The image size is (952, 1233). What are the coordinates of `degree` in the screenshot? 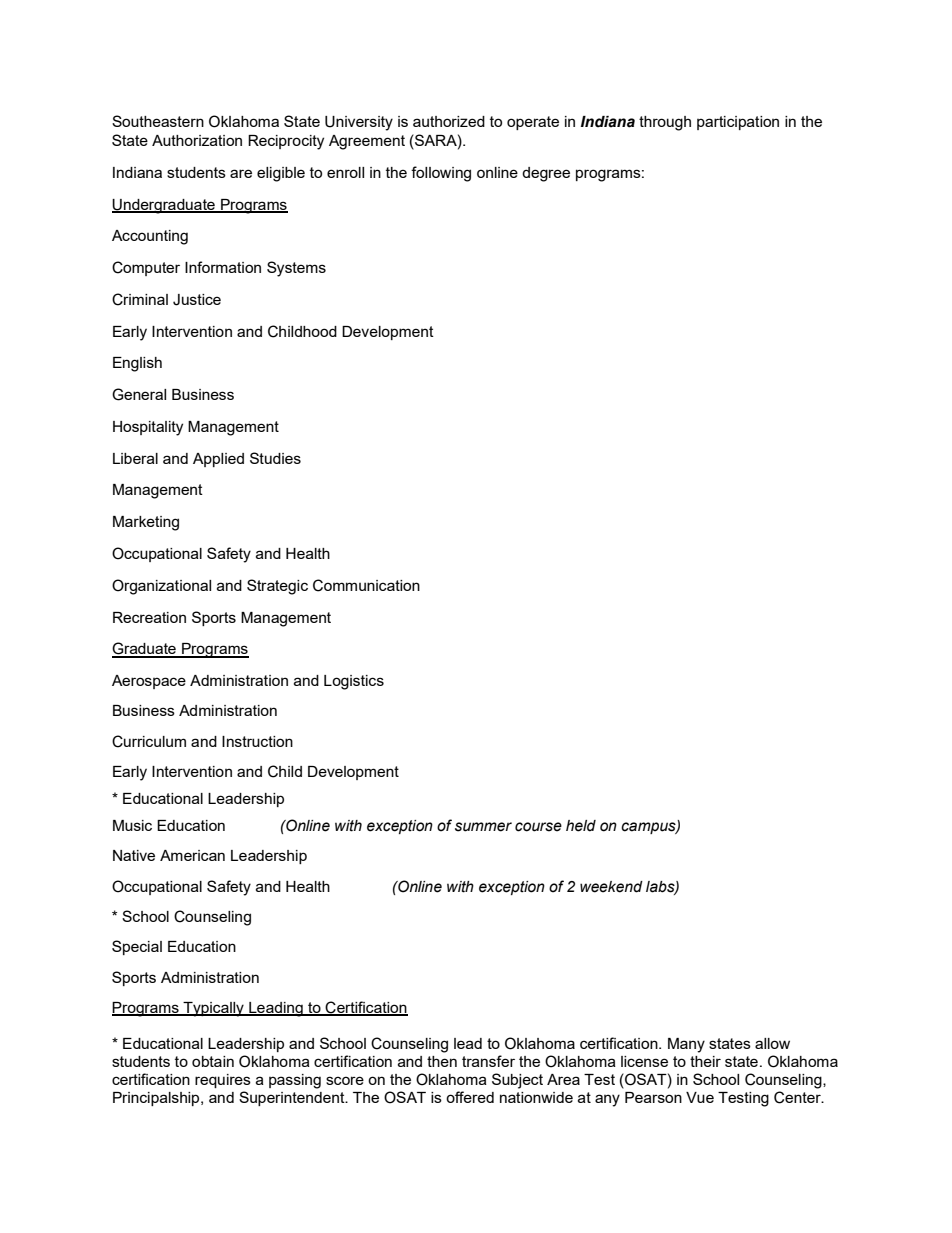 It's located at (546, 174).
